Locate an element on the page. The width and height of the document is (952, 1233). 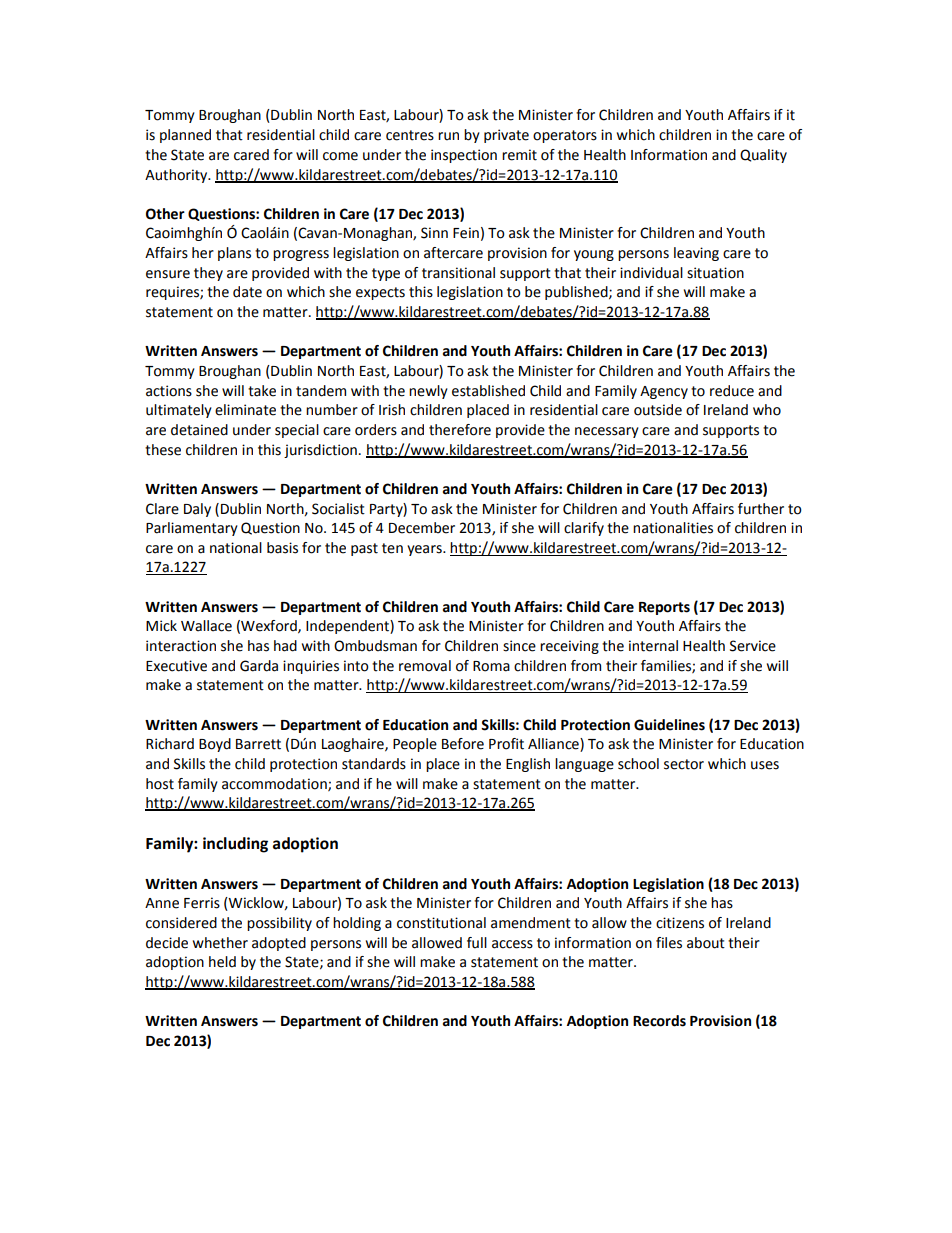
Quality is located at coordinates (763, 156).
